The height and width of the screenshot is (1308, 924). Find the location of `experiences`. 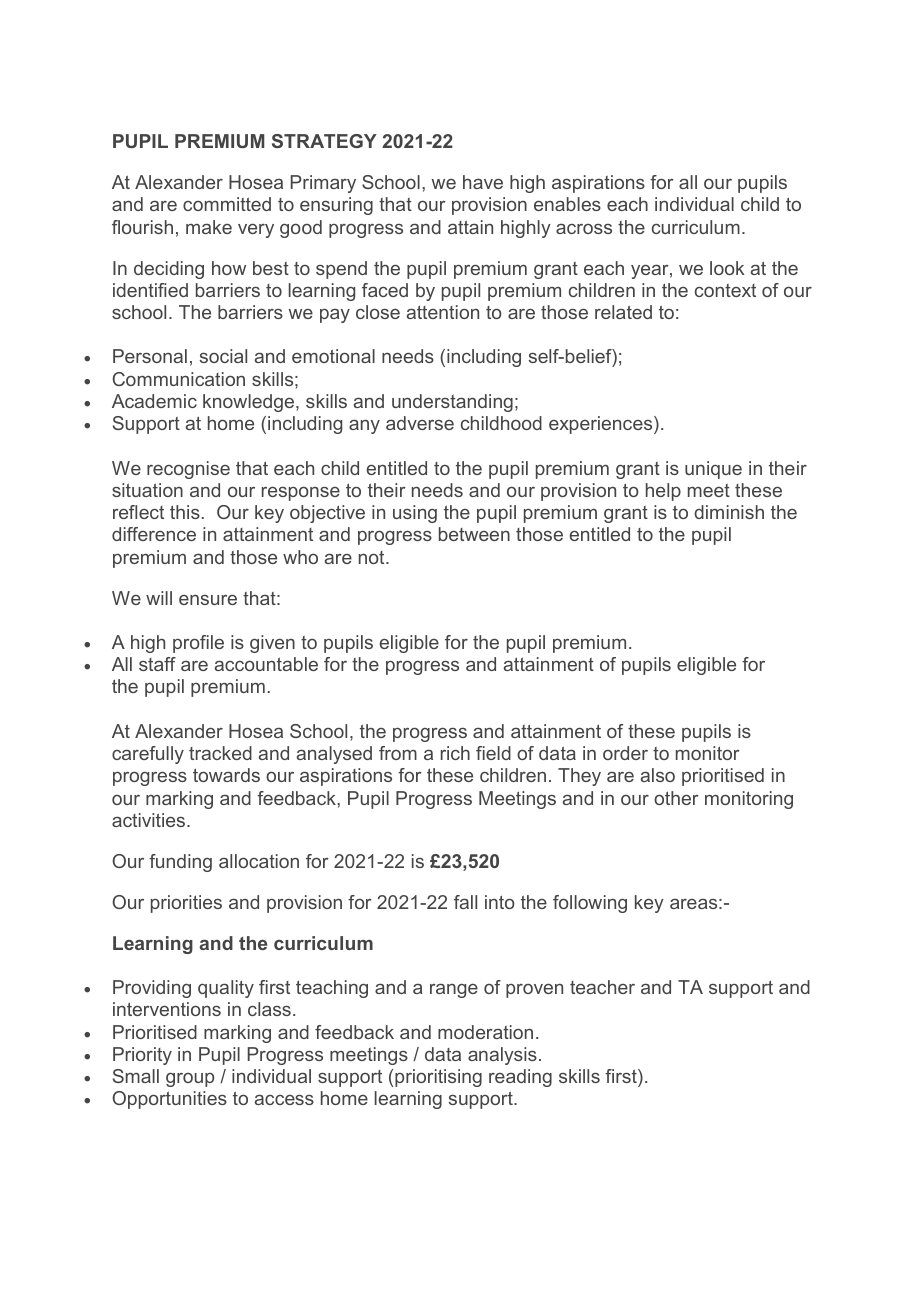

experiences is located at coordinates (602, 425).
